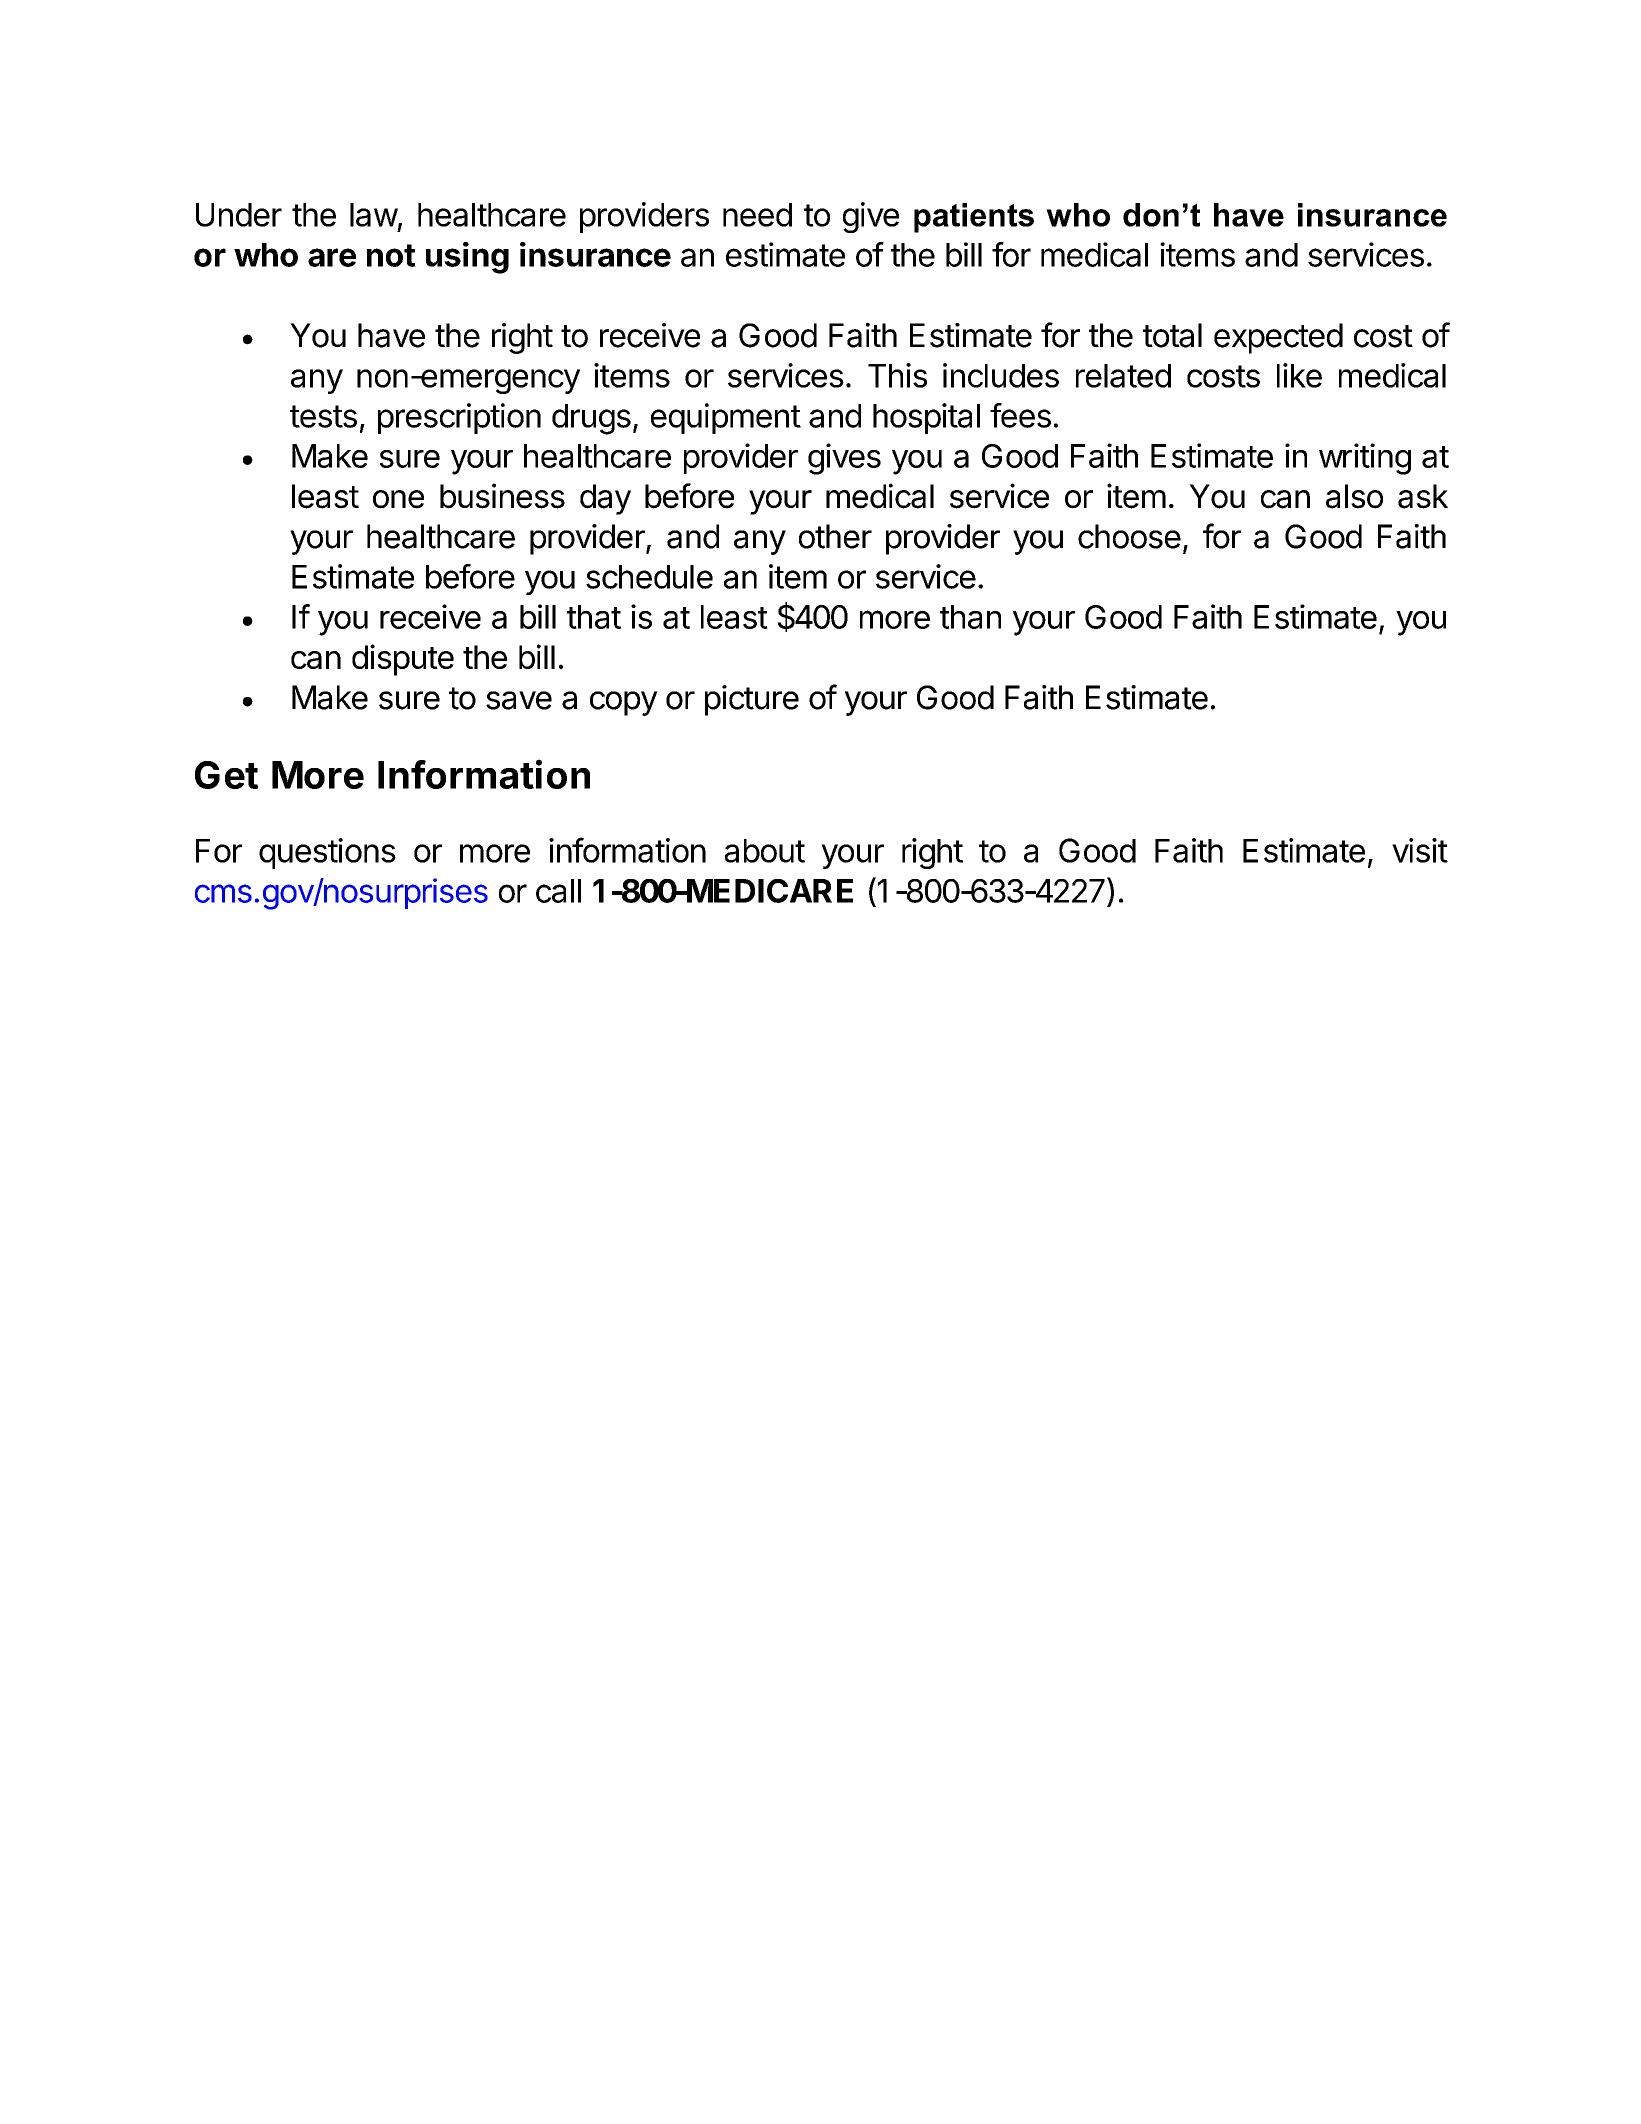 This document has height=2124, width=1641. What do you see at coordinates (835, 536) in the document?
I see `other` at bounding box center [835, 536].
